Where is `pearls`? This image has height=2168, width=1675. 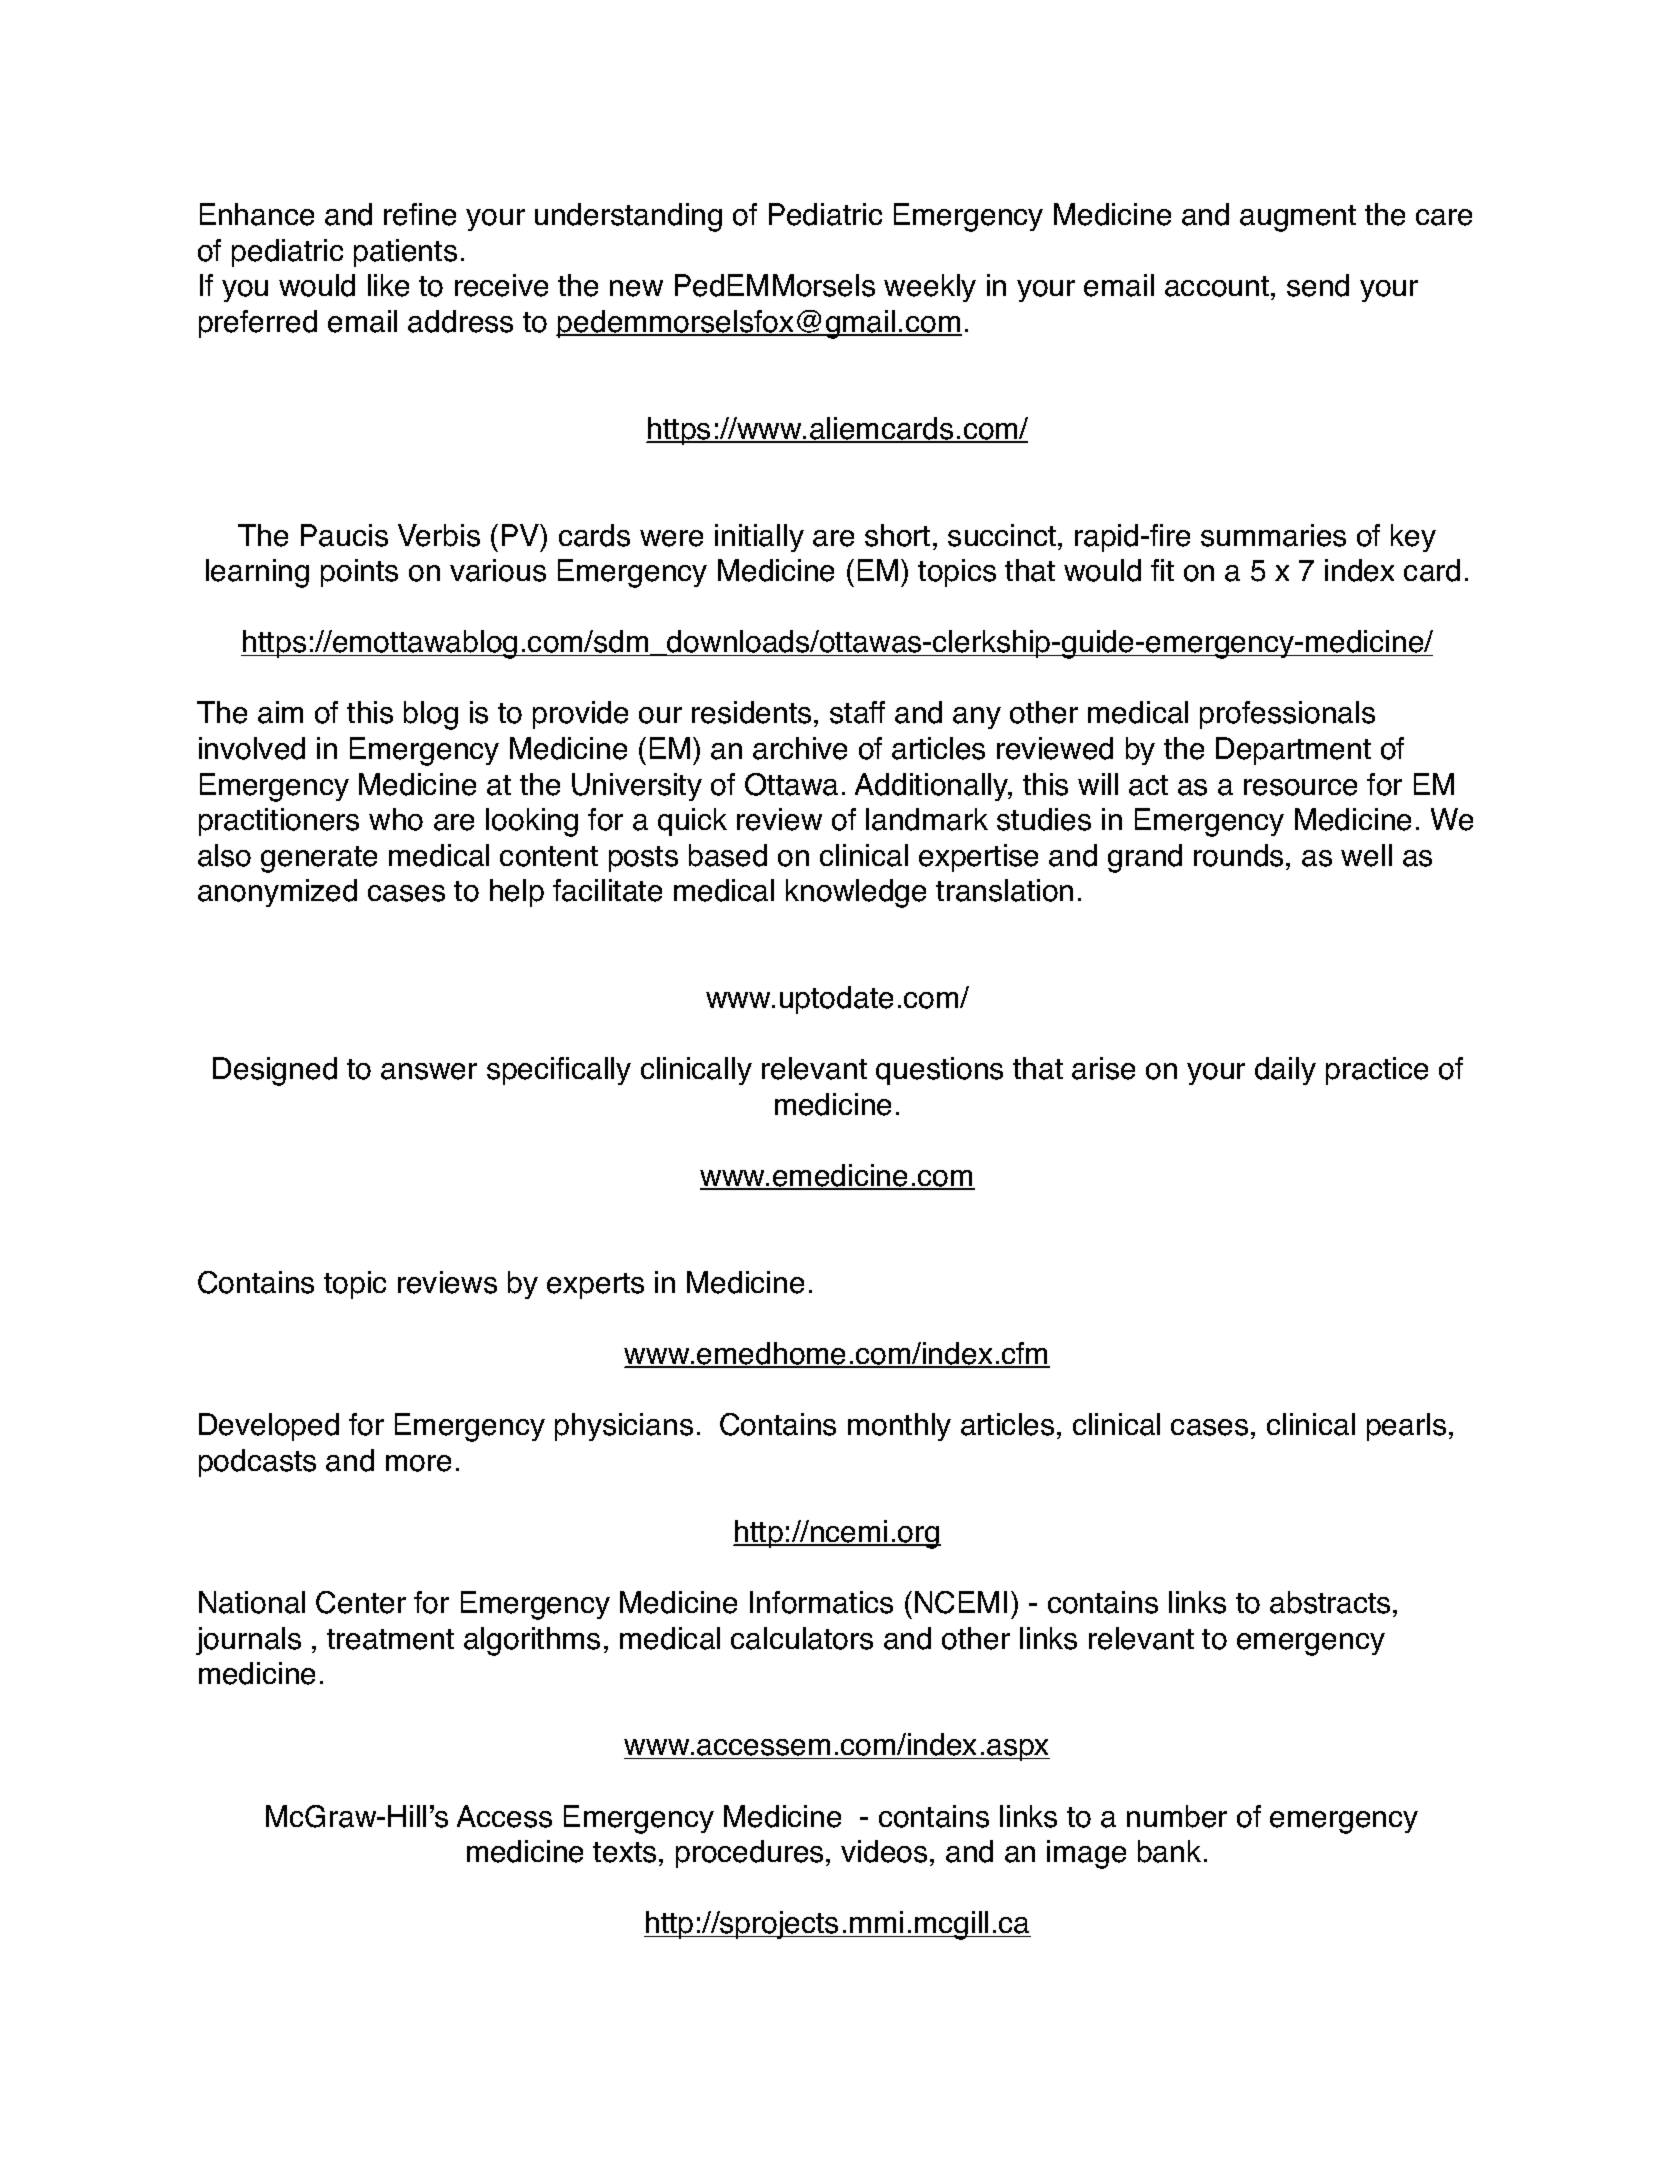 pearls is located at coordinates (1406, 1427).
